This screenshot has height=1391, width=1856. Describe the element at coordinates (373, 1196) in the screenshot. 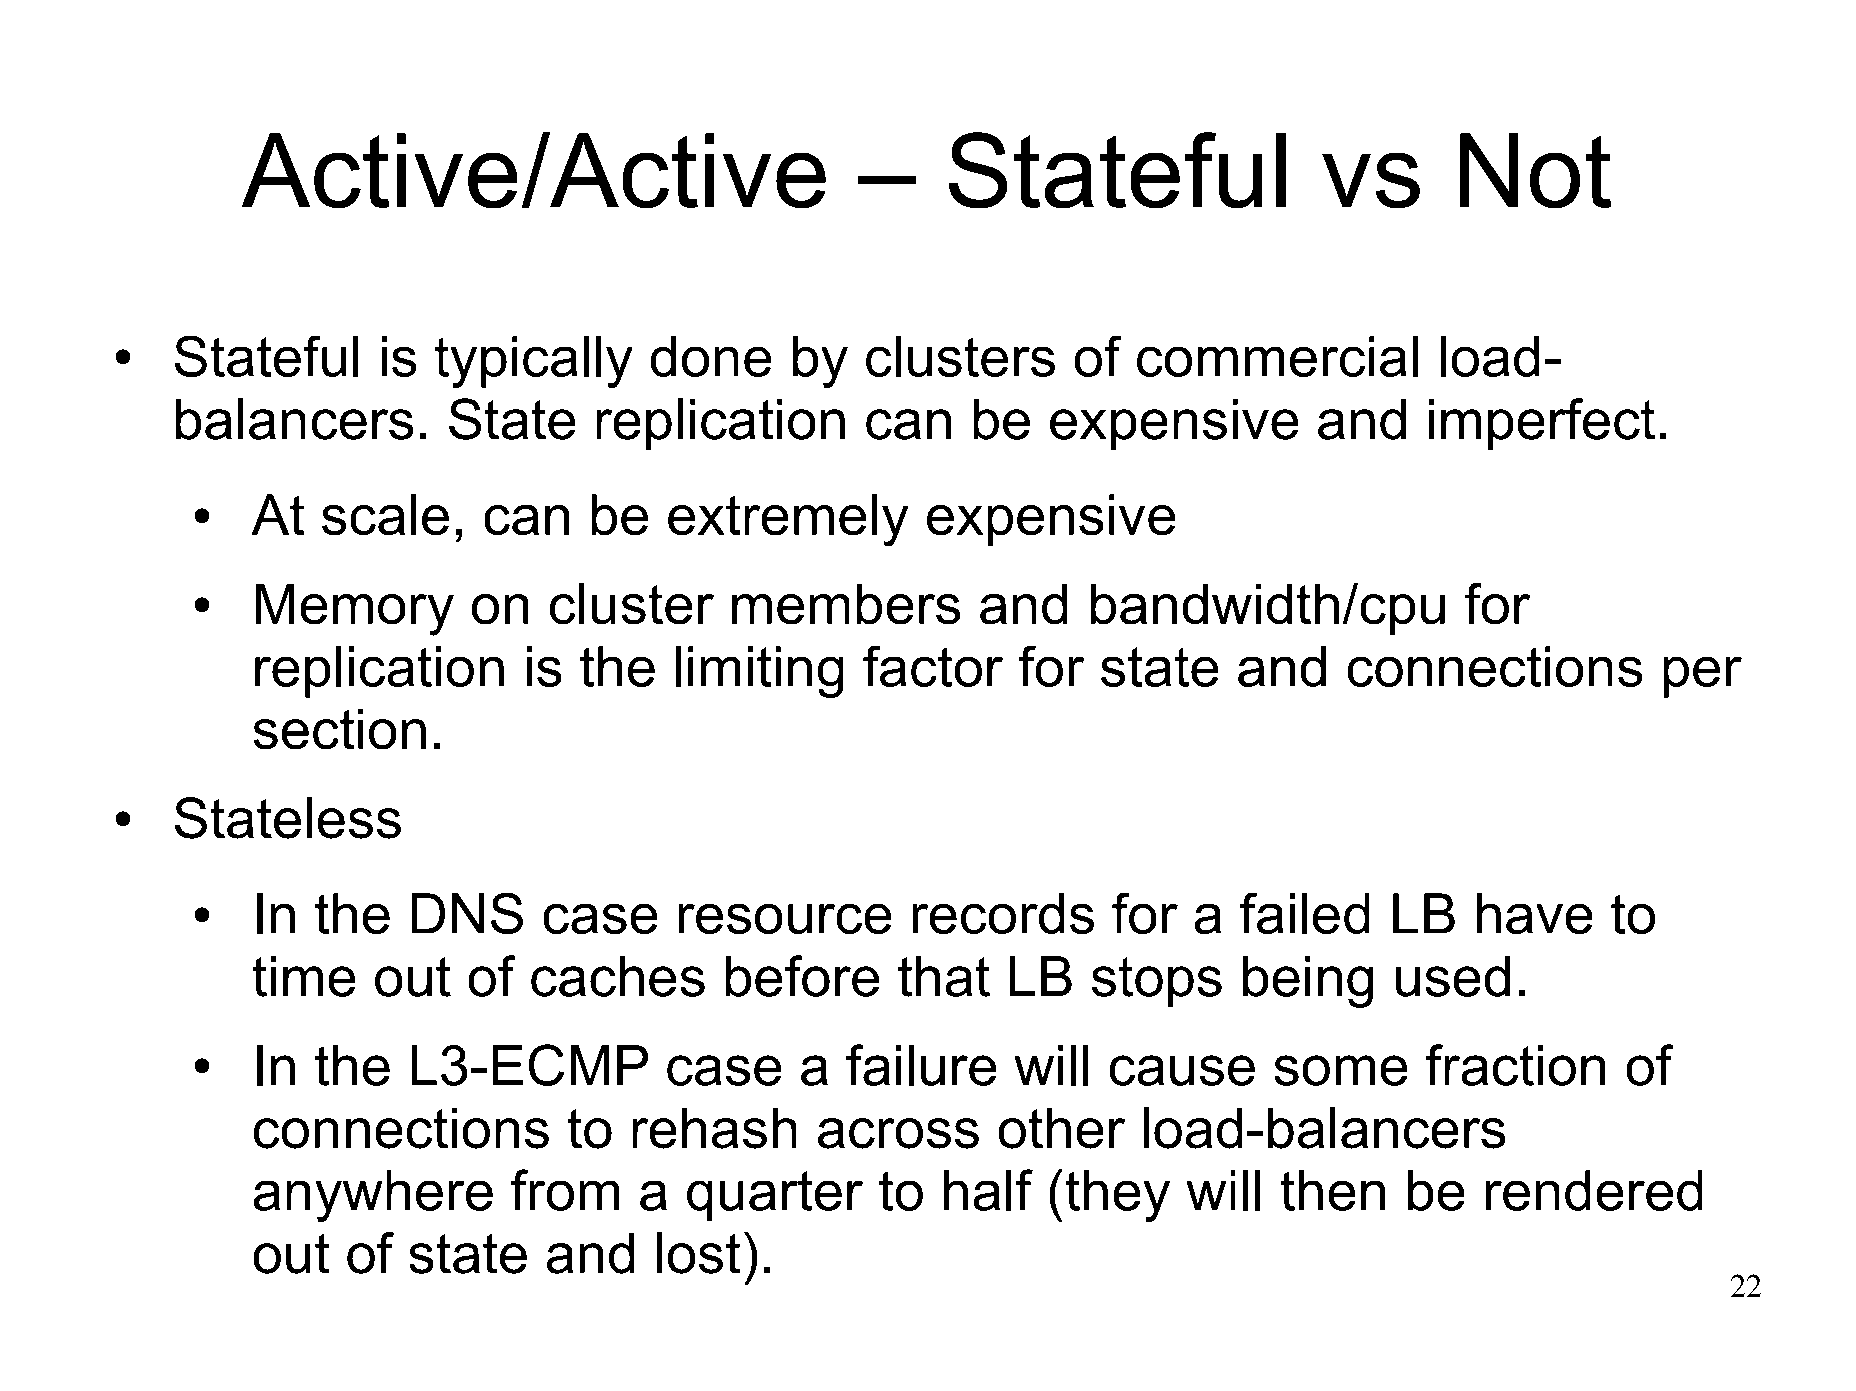

I see `anywhere` at that location.
